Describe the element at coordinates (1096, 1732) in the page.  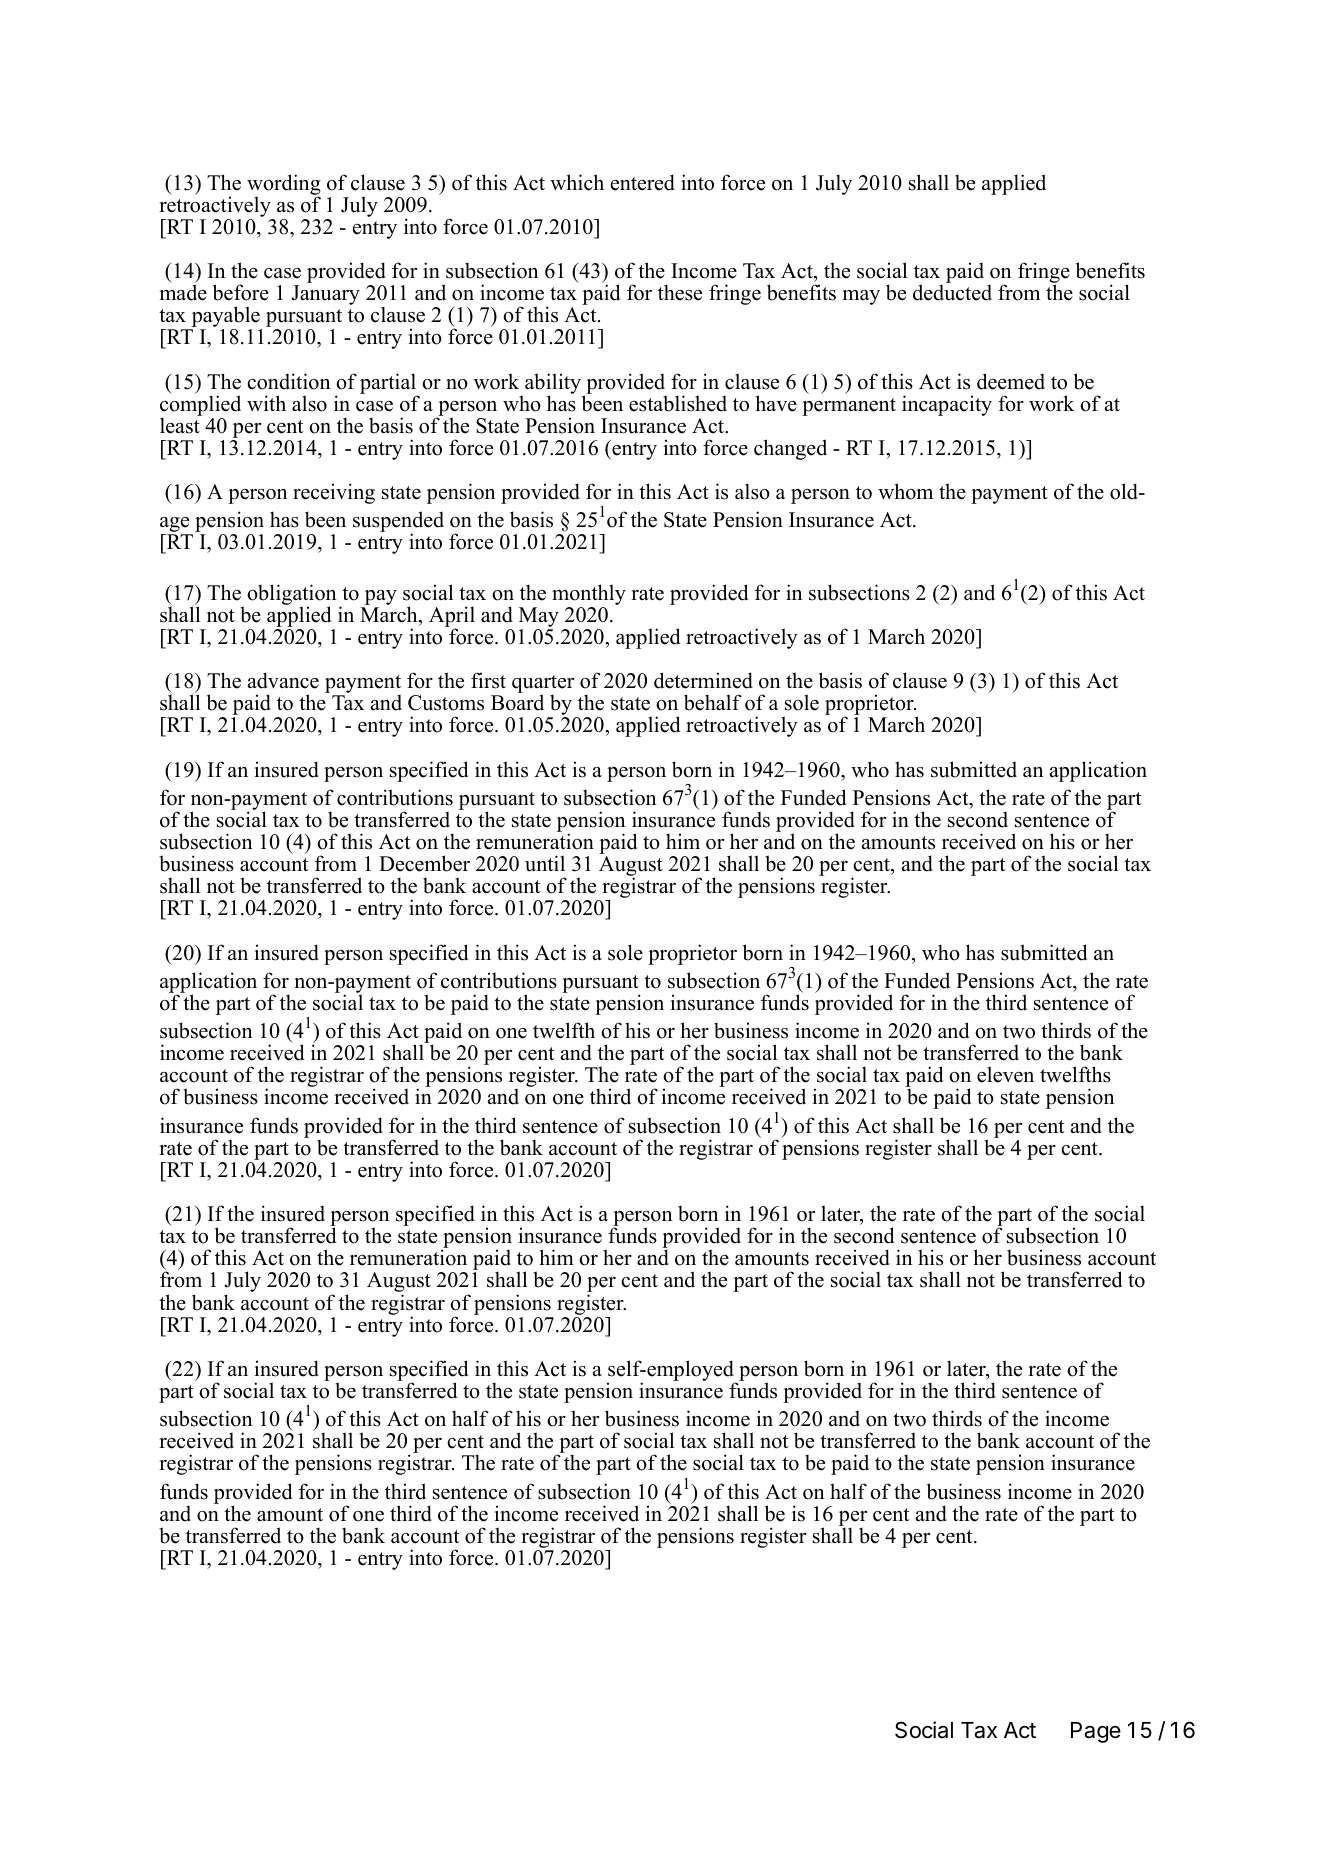
I see `Page` at that location.
